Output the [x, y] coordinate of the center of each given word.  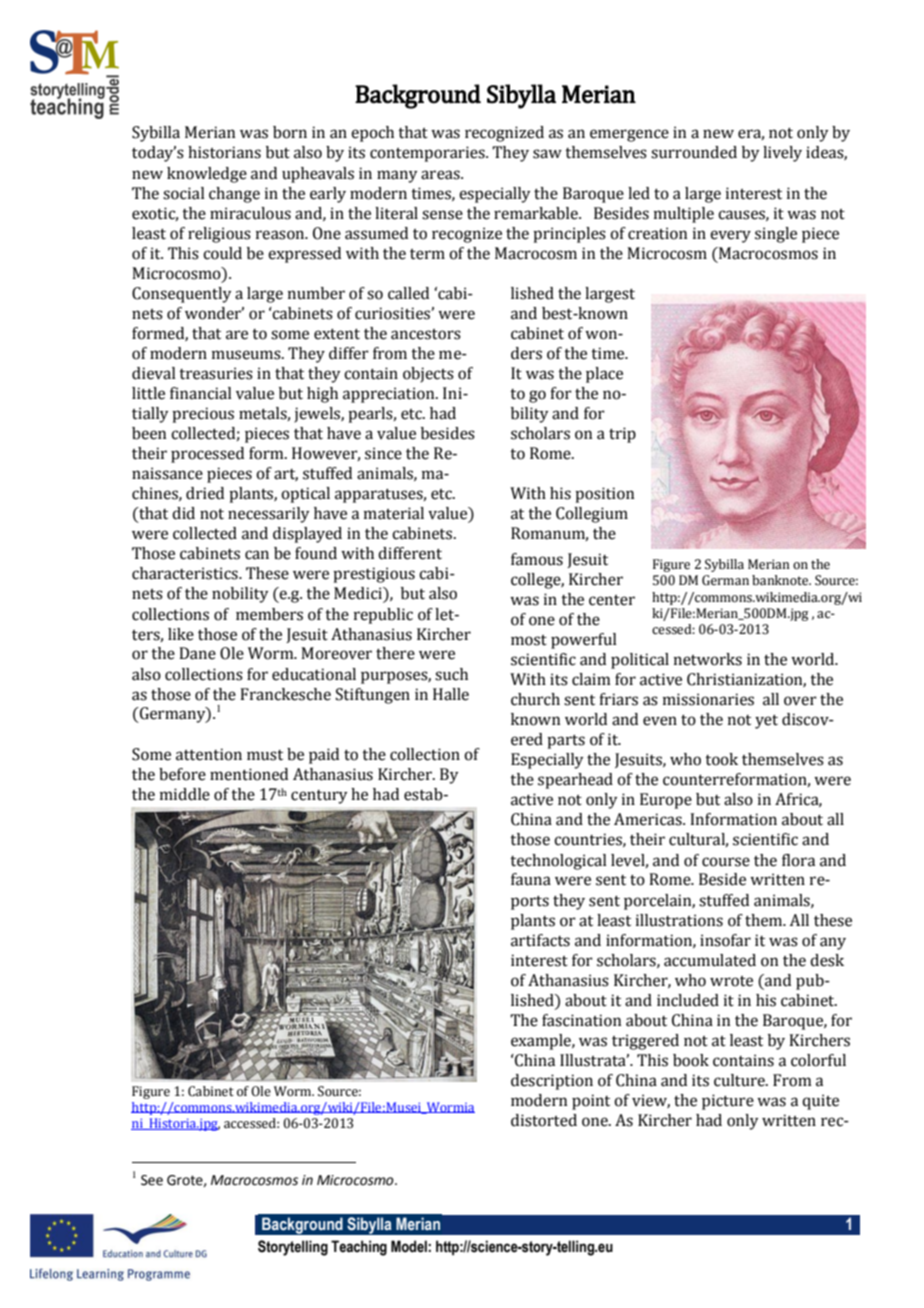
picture [728, 1102]
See [152, 1180]
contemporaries [428, 154]
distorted [544, 1120]
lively [782, 154]
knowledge [207, 175]
